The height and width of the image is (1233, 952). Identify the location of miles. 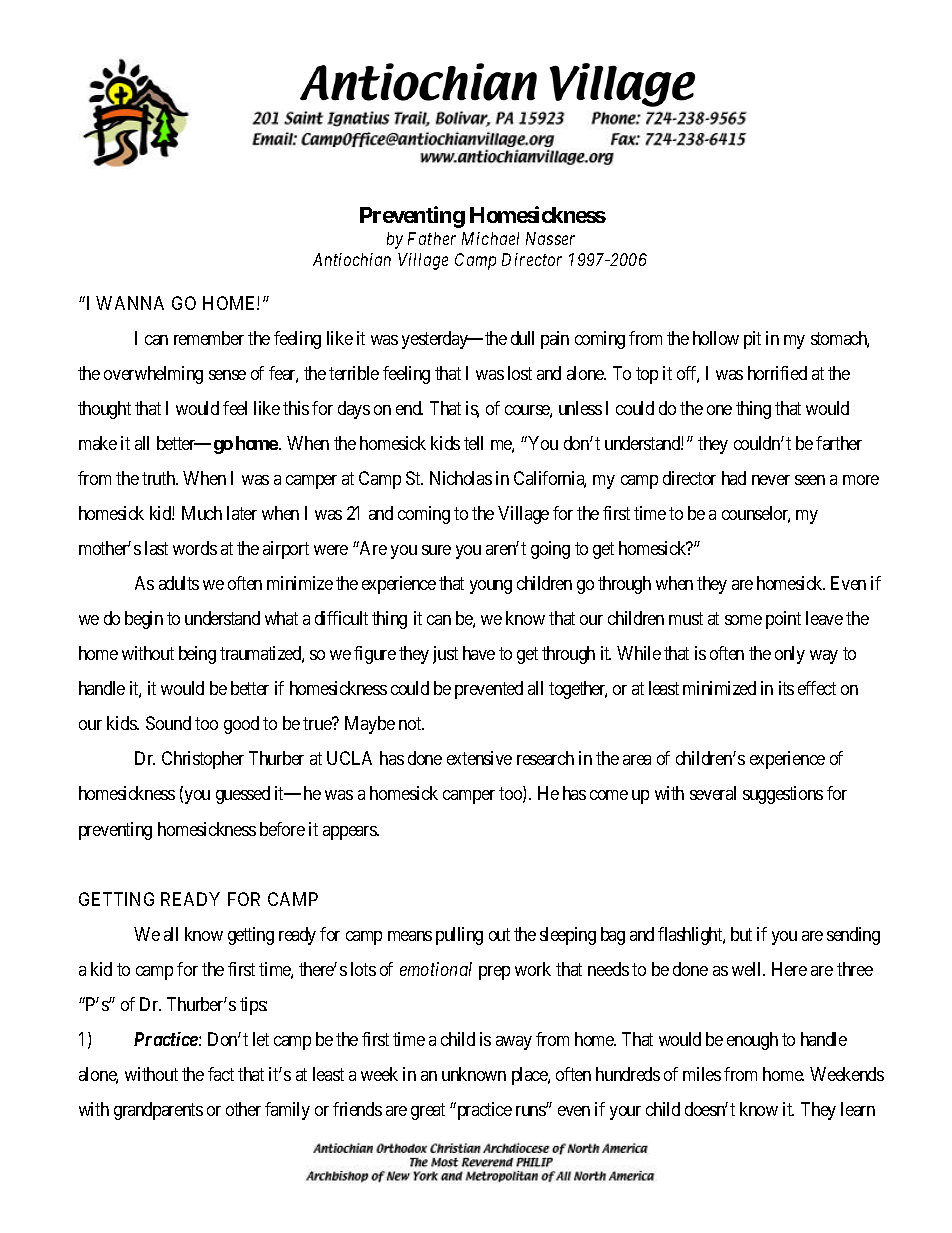
(702, 1074).
